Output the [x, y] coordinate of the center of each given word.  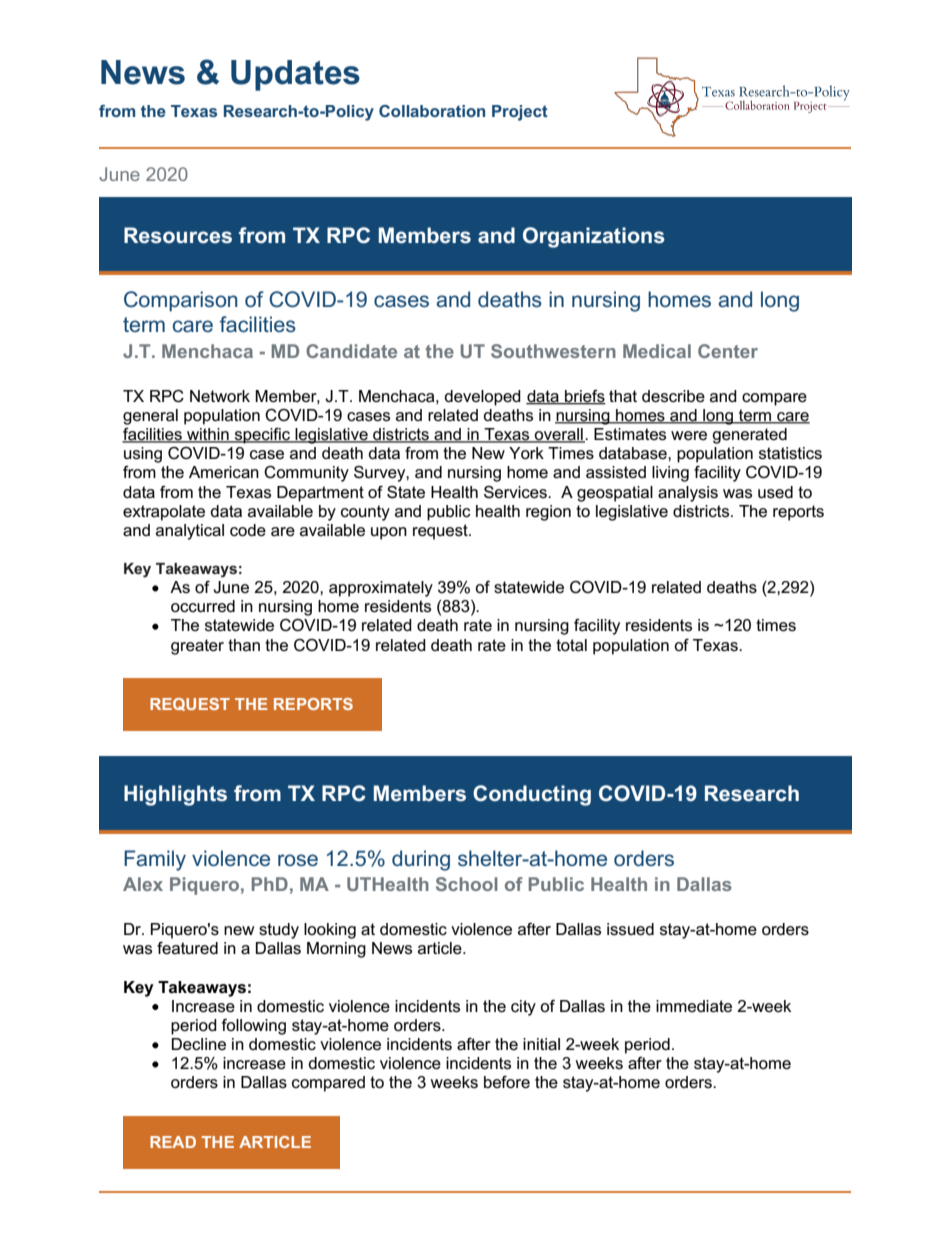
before [507, 1082]
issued [630, 929]
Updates [295, 75]
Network [220, 396]
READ [173, 1142]
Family [155, 860]
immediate [694, 1006]
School [467, 884]
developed [482, 398]
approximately [381, 589]
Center [728, 351]
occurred [203, 606]
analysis [688, 494]
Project [520, 113]
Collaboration [432, 111]
